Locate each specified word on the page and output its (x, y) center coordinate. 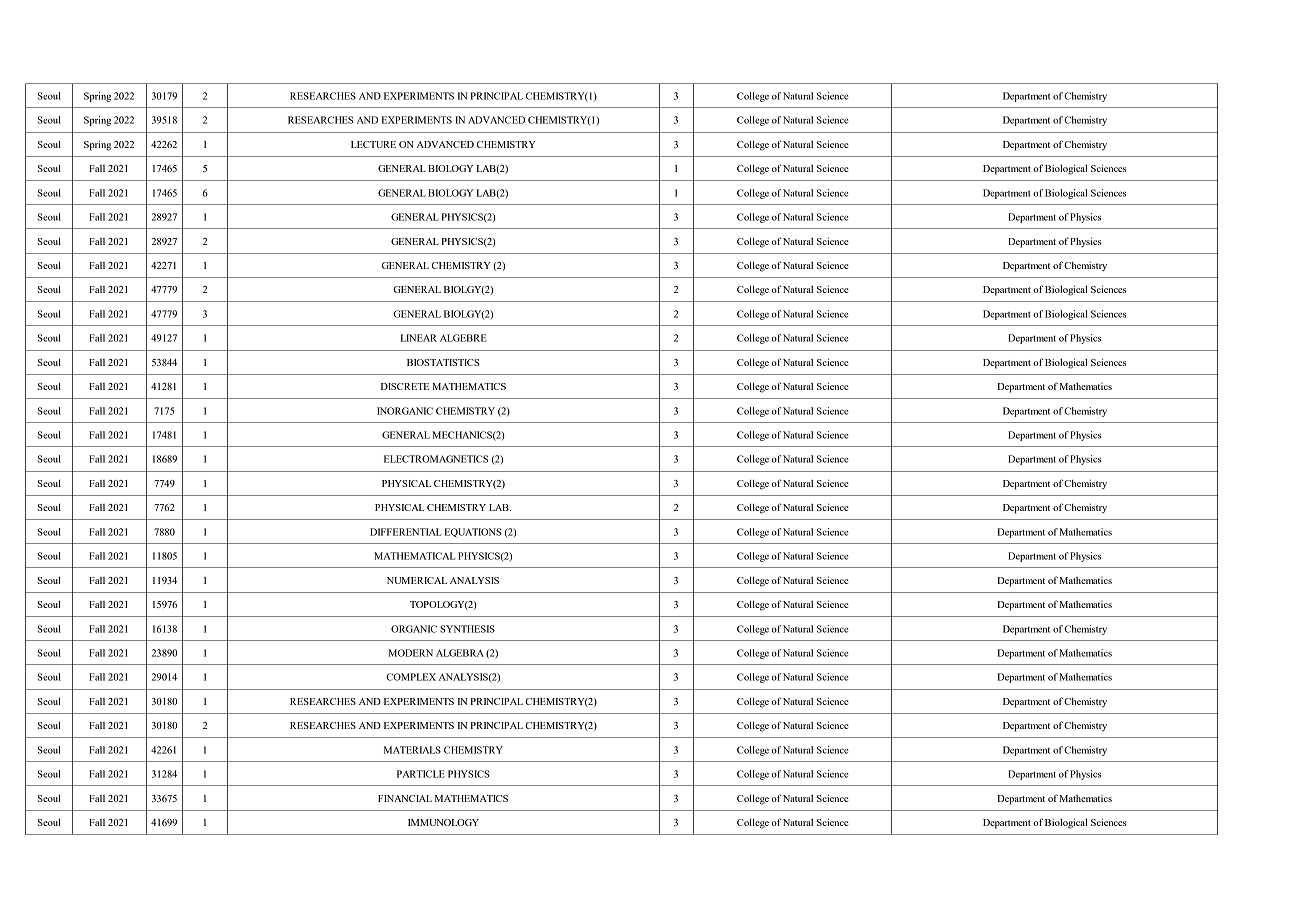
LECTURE (373, 144)
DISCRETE (405, 386)
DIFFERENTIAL (406, 532)
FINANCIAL (405, 798)
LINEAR (419, 338)
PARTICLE (421, 774)
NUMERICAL (417, 580)
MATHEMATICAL (415, 556)
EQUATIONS (473, 533)
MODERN (411, 653)
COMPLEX (411, 677)
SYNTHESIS (467, 629)
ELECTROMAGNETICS (436, 459)
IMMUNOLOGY (443, 822)
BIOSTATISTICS (443, 362)
